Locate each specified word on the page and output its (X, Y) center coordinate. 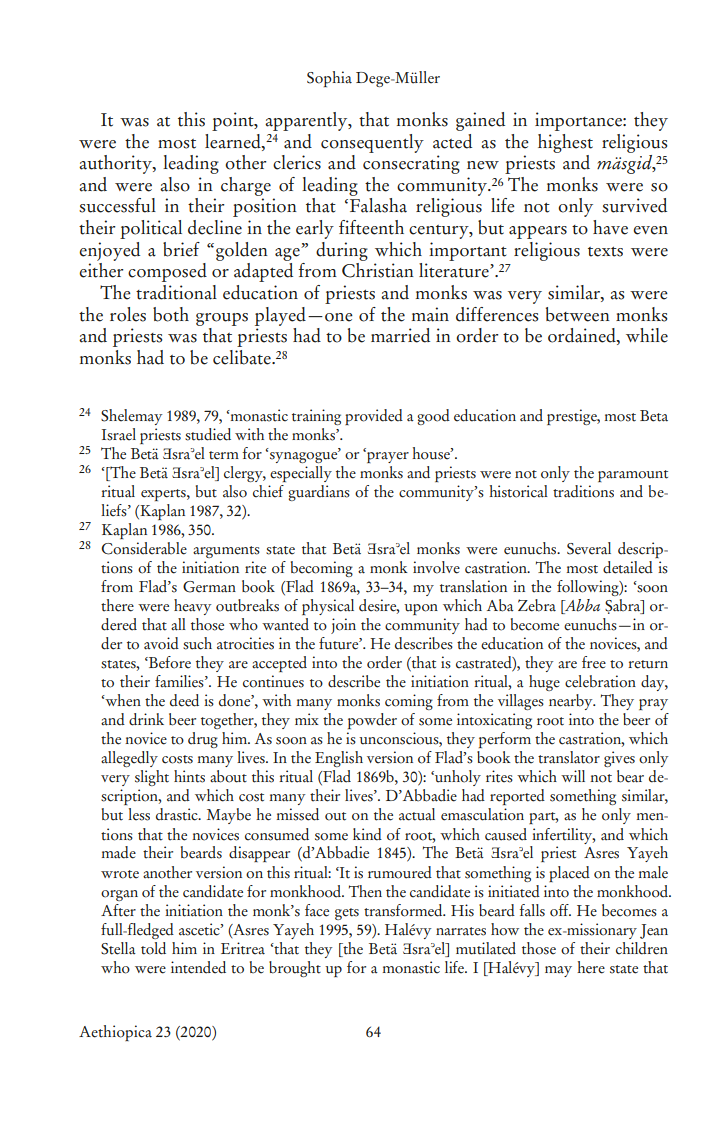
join (343, 626)
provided (374, 417)
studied (208, 434)
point (234, 121)
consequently (372, 143)
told (153, 948)
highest (565, 143)
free (594, 662)
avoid (161, 643)
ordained (583, 336)
